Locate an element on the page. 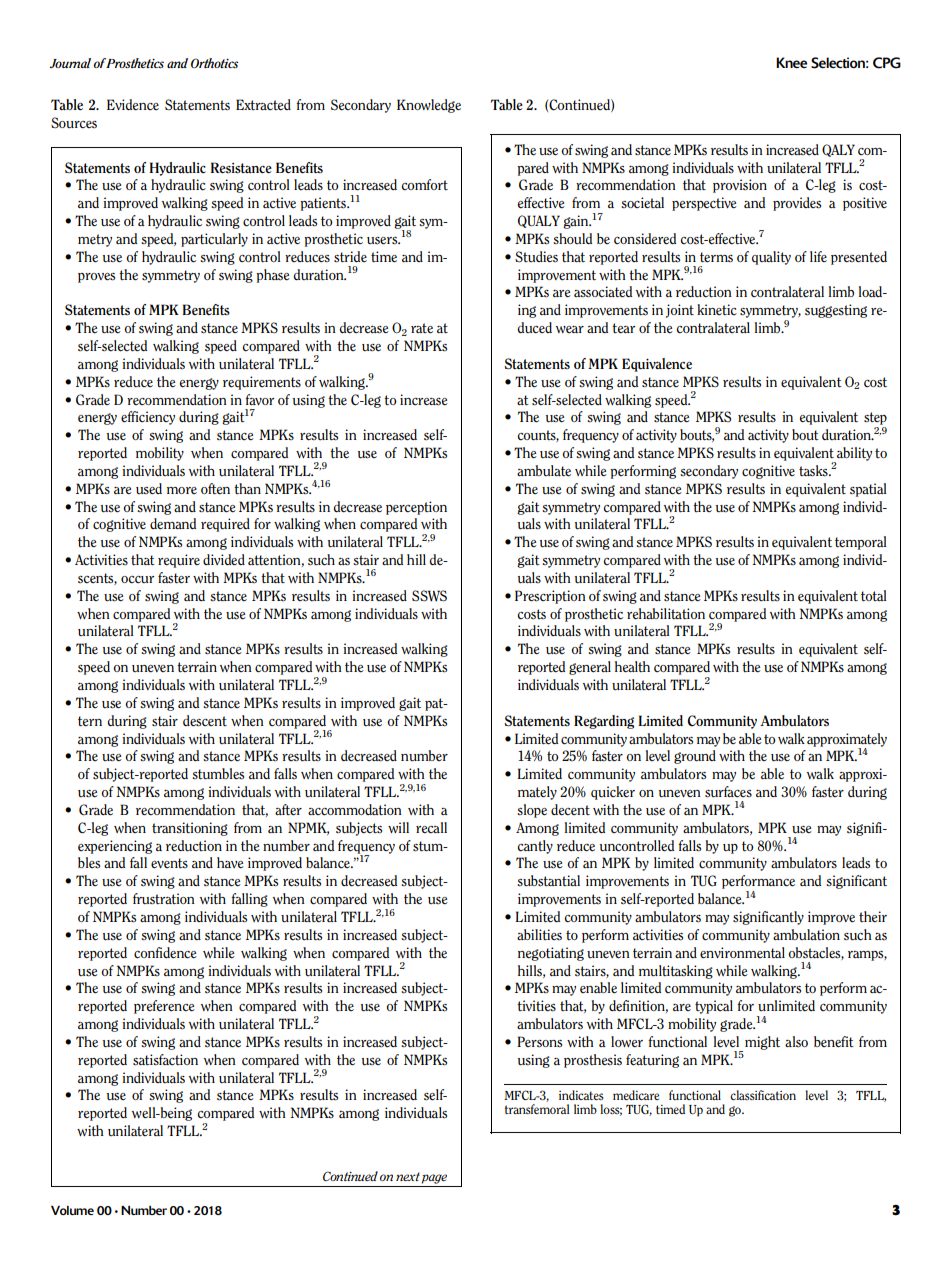  Knee is located at coordinates (791, 62).
